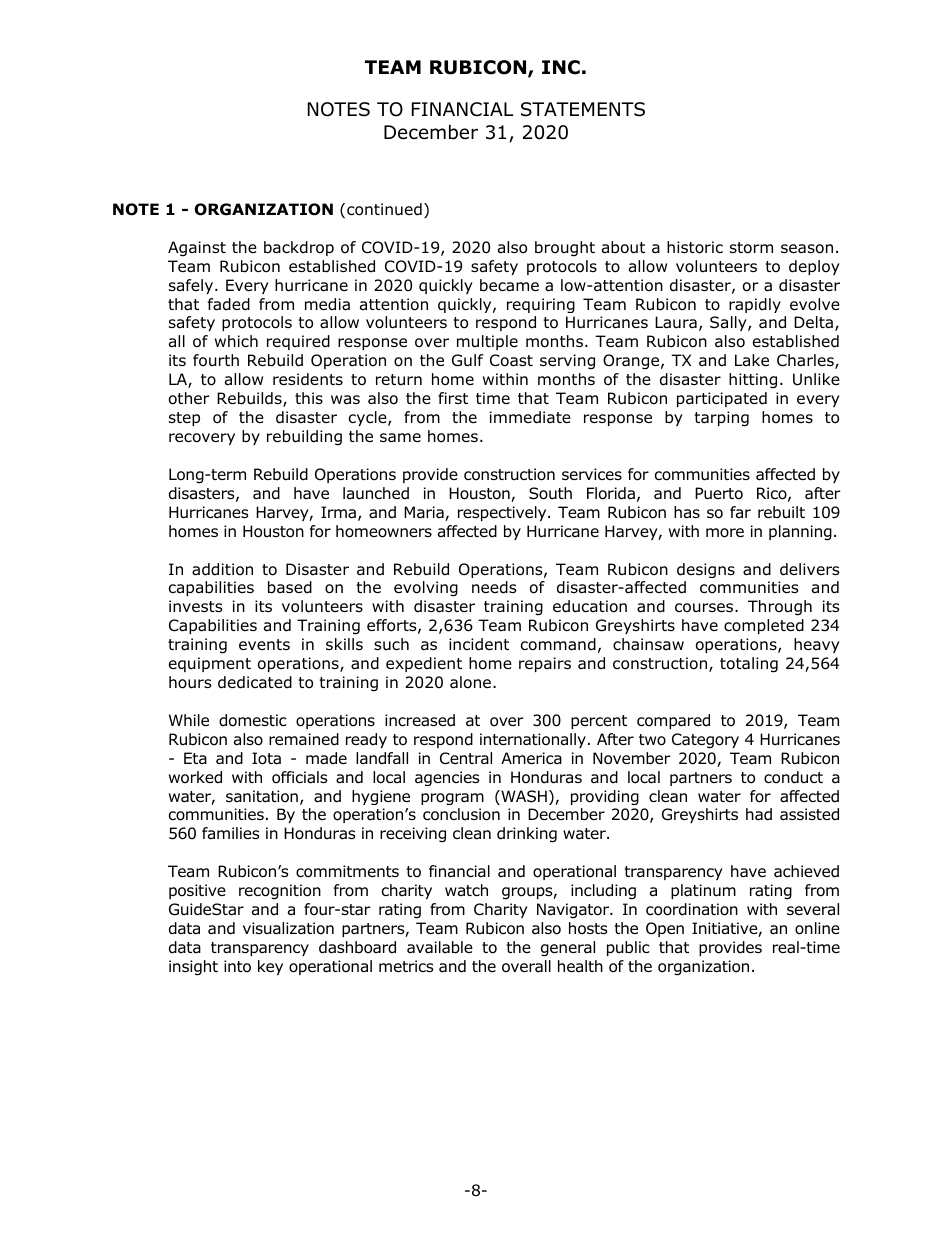  Describe the element at coordinates (470, 682) in the image. I see `alone` at that location.
